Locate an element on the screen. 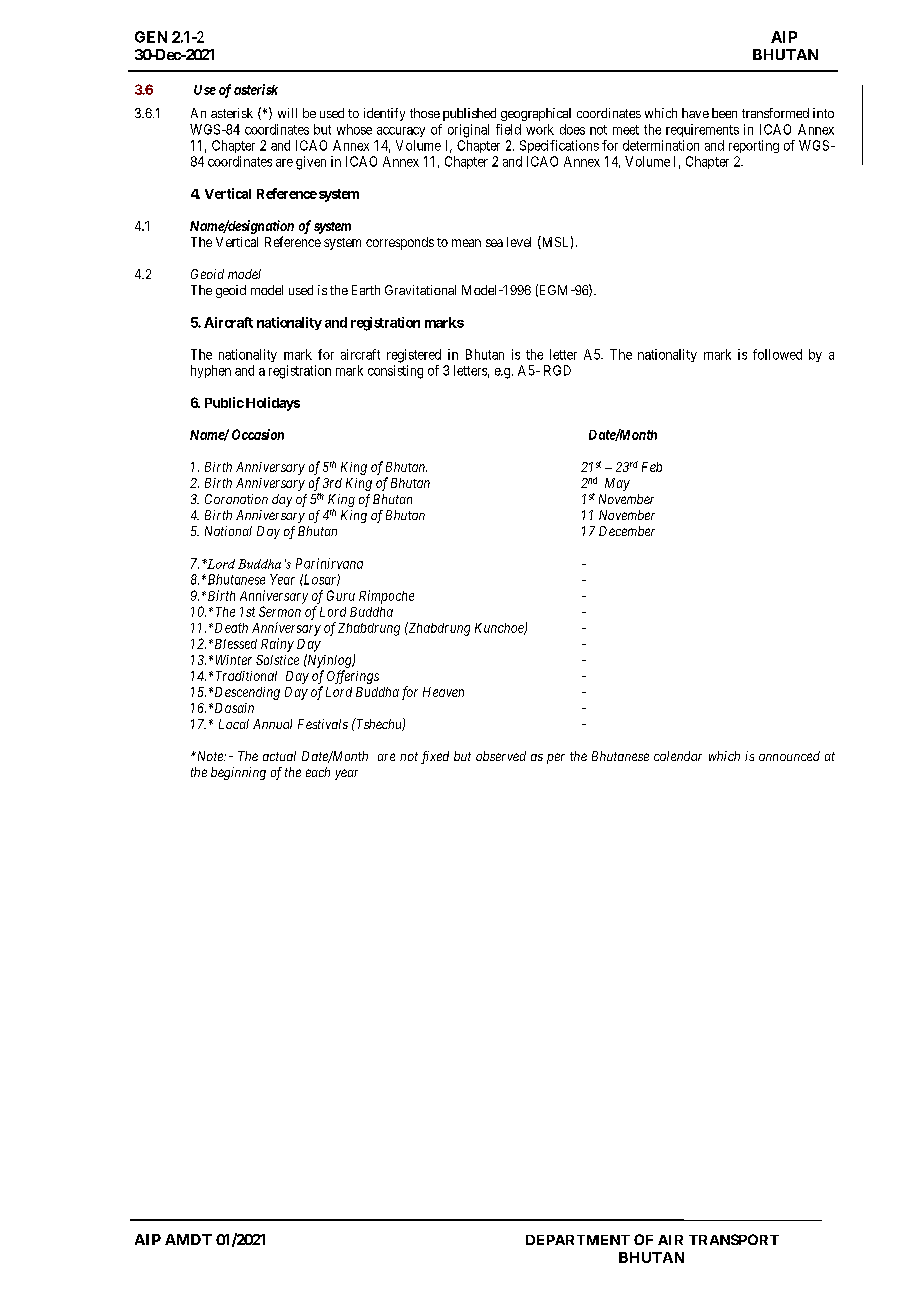 The image size is (924, 1307). been is located at coordinates (724, 113).
